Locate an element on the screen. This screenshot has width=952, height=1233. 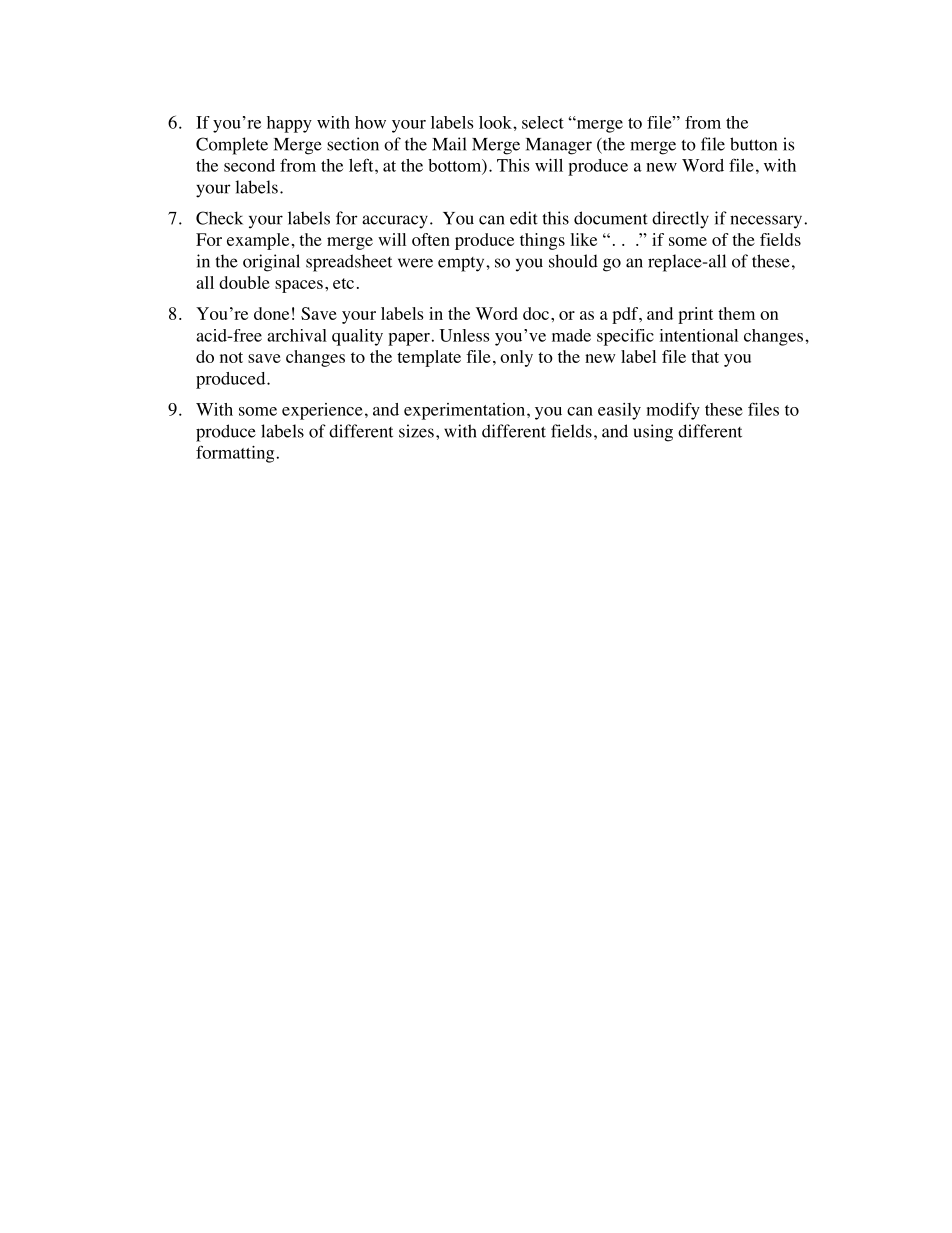
empty is located at coordinates (462, 264).
